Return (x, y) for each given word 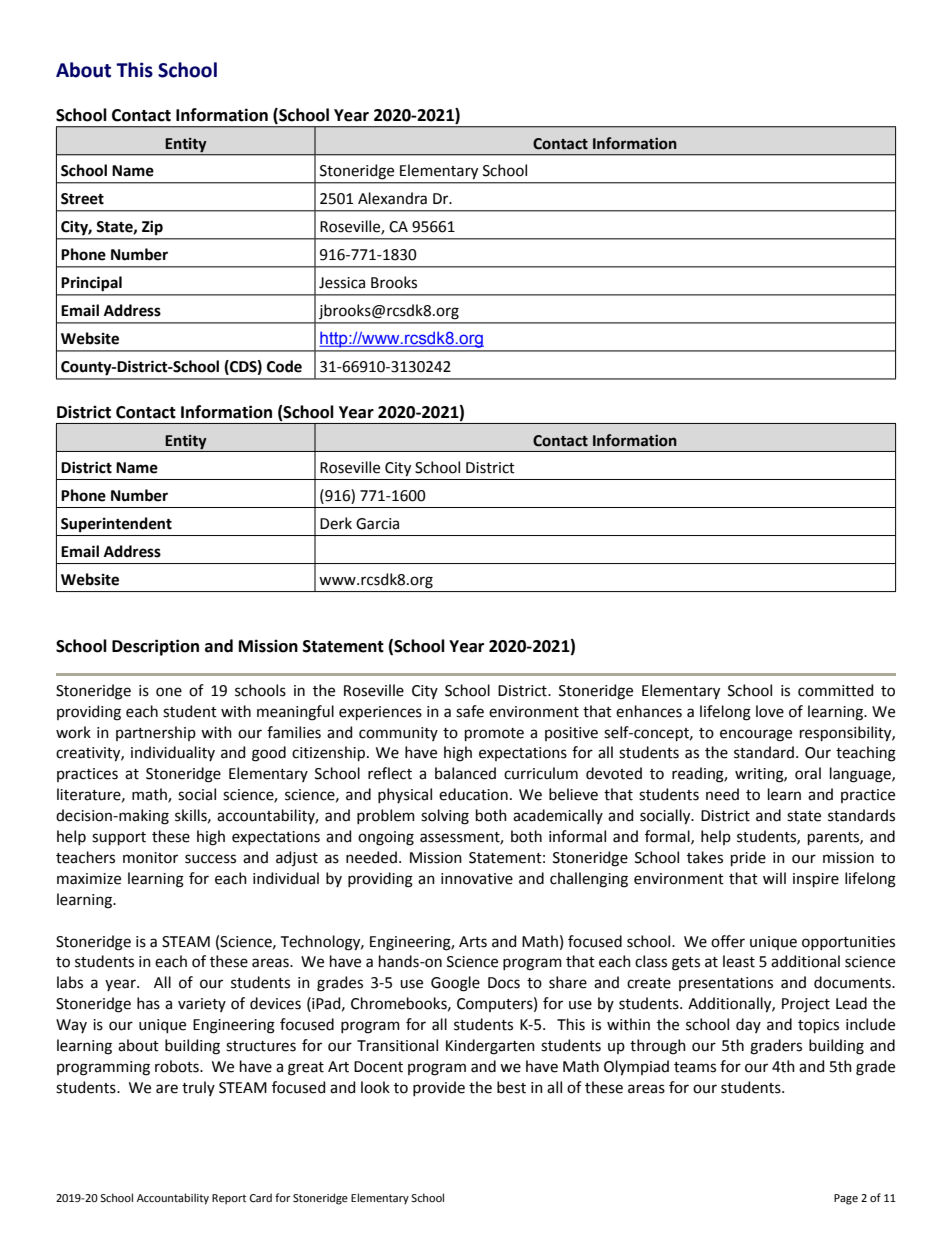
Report (229, 1199)
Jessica (342, 283)
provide (439, 1088)
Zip (152, 228)
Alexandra (392, 198)
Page (846, 1199)
